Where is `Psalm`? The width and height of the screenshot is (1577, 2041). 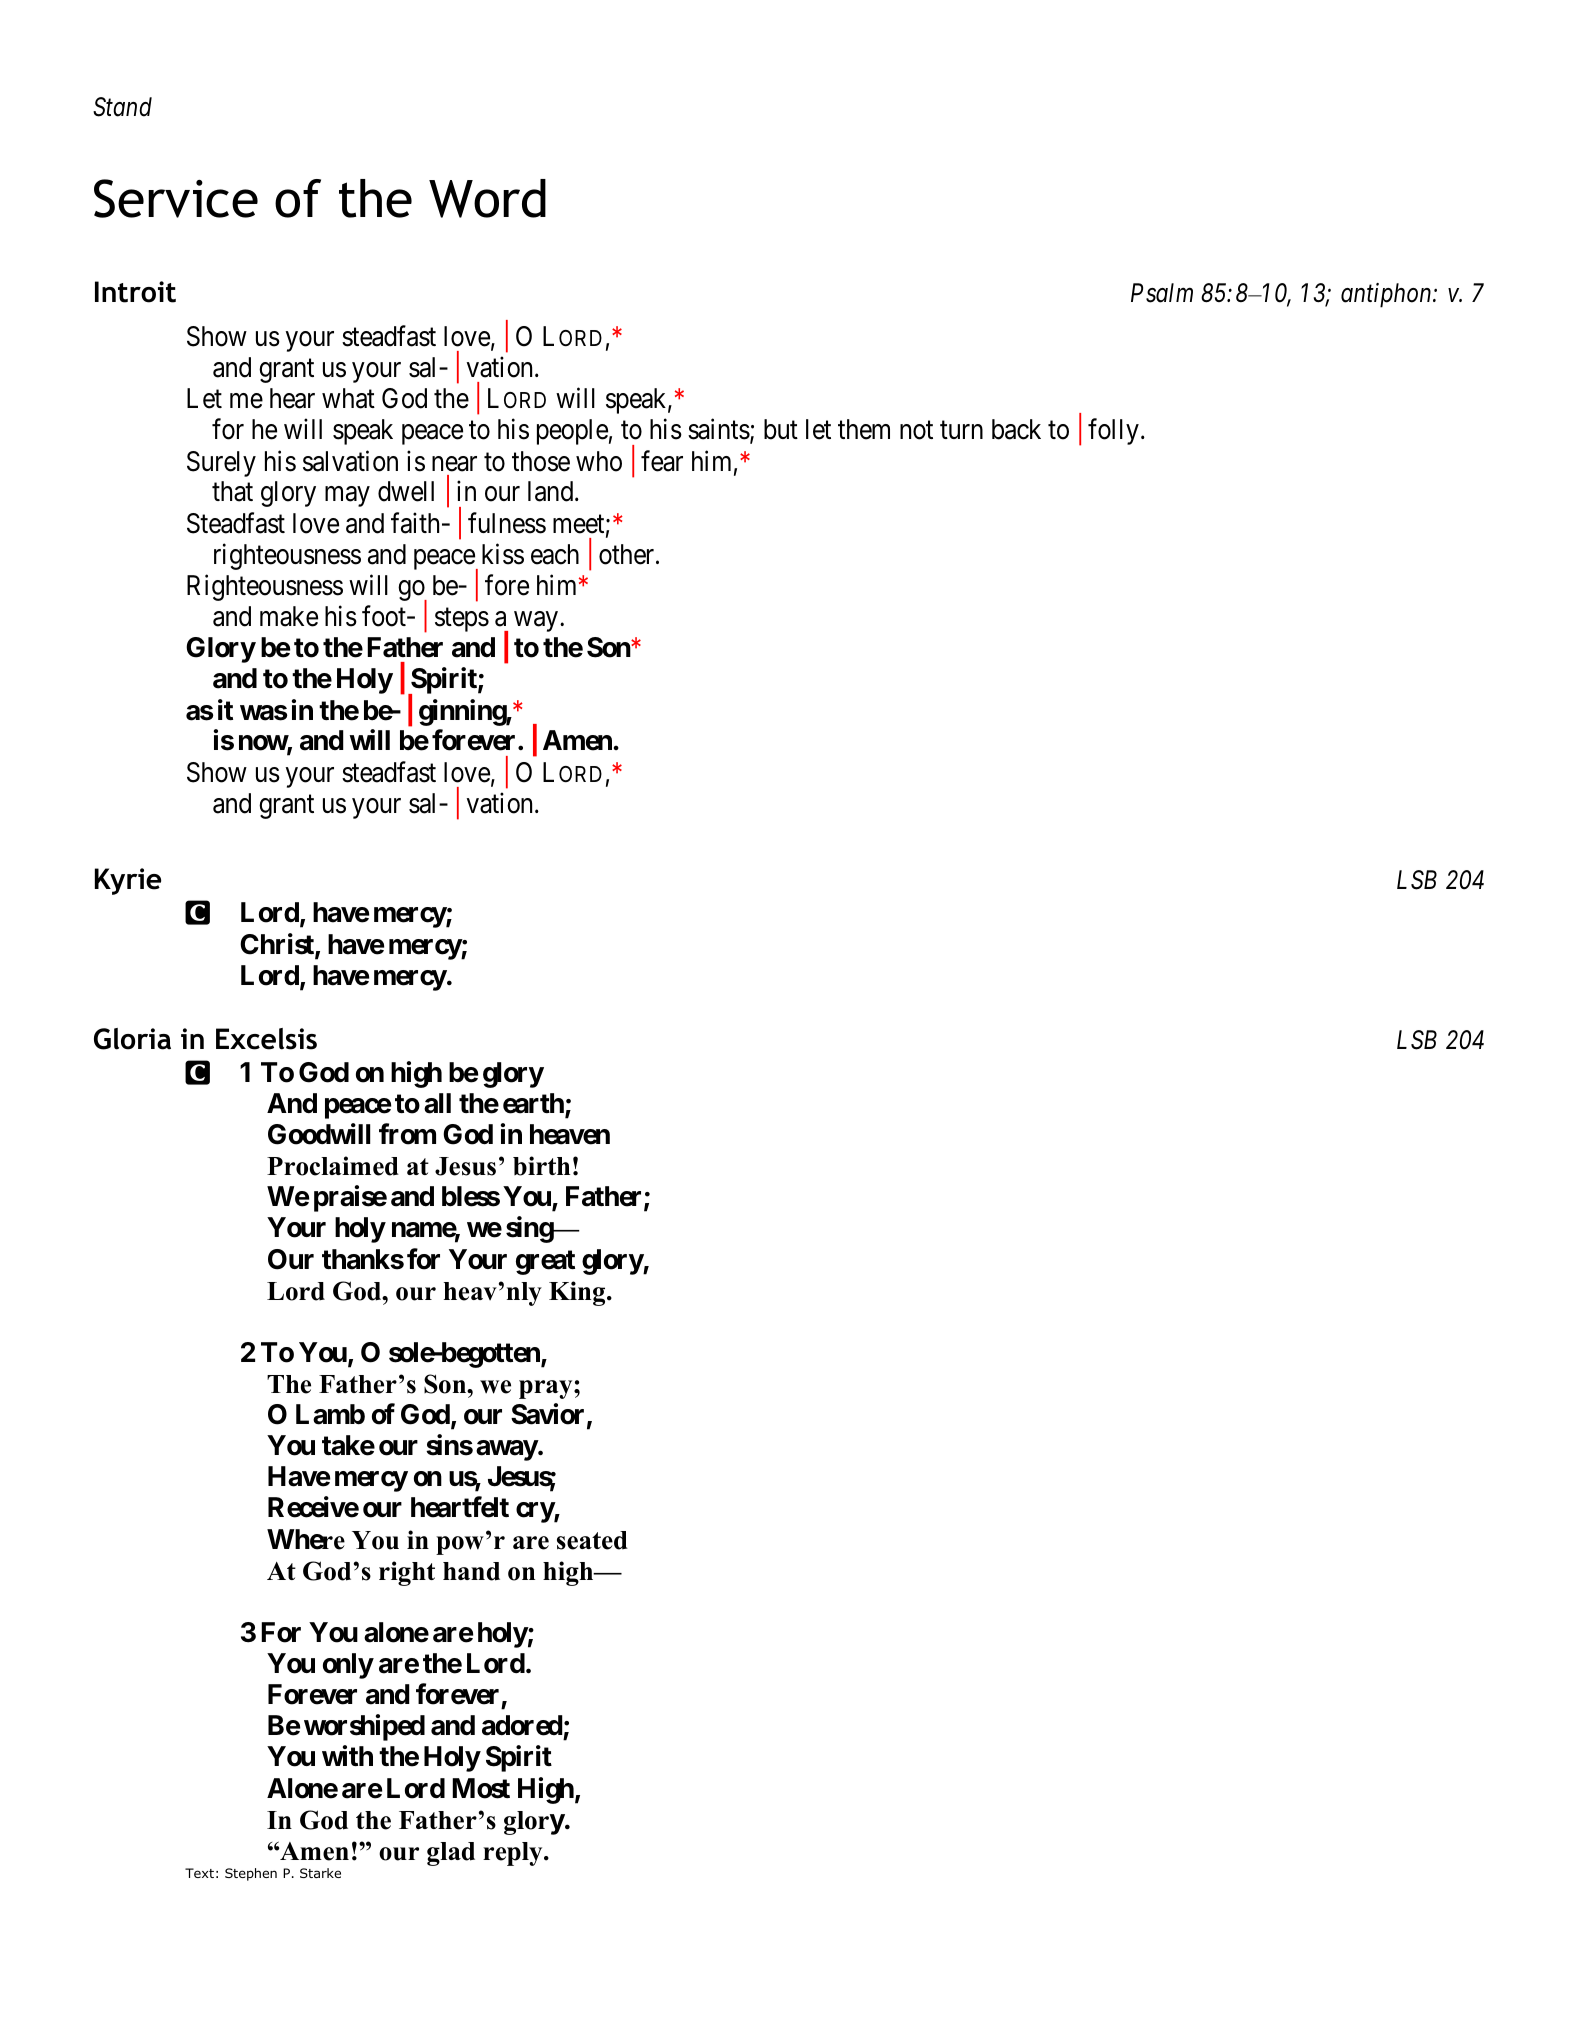
Psalm is located at coordinates (1162, 293).
